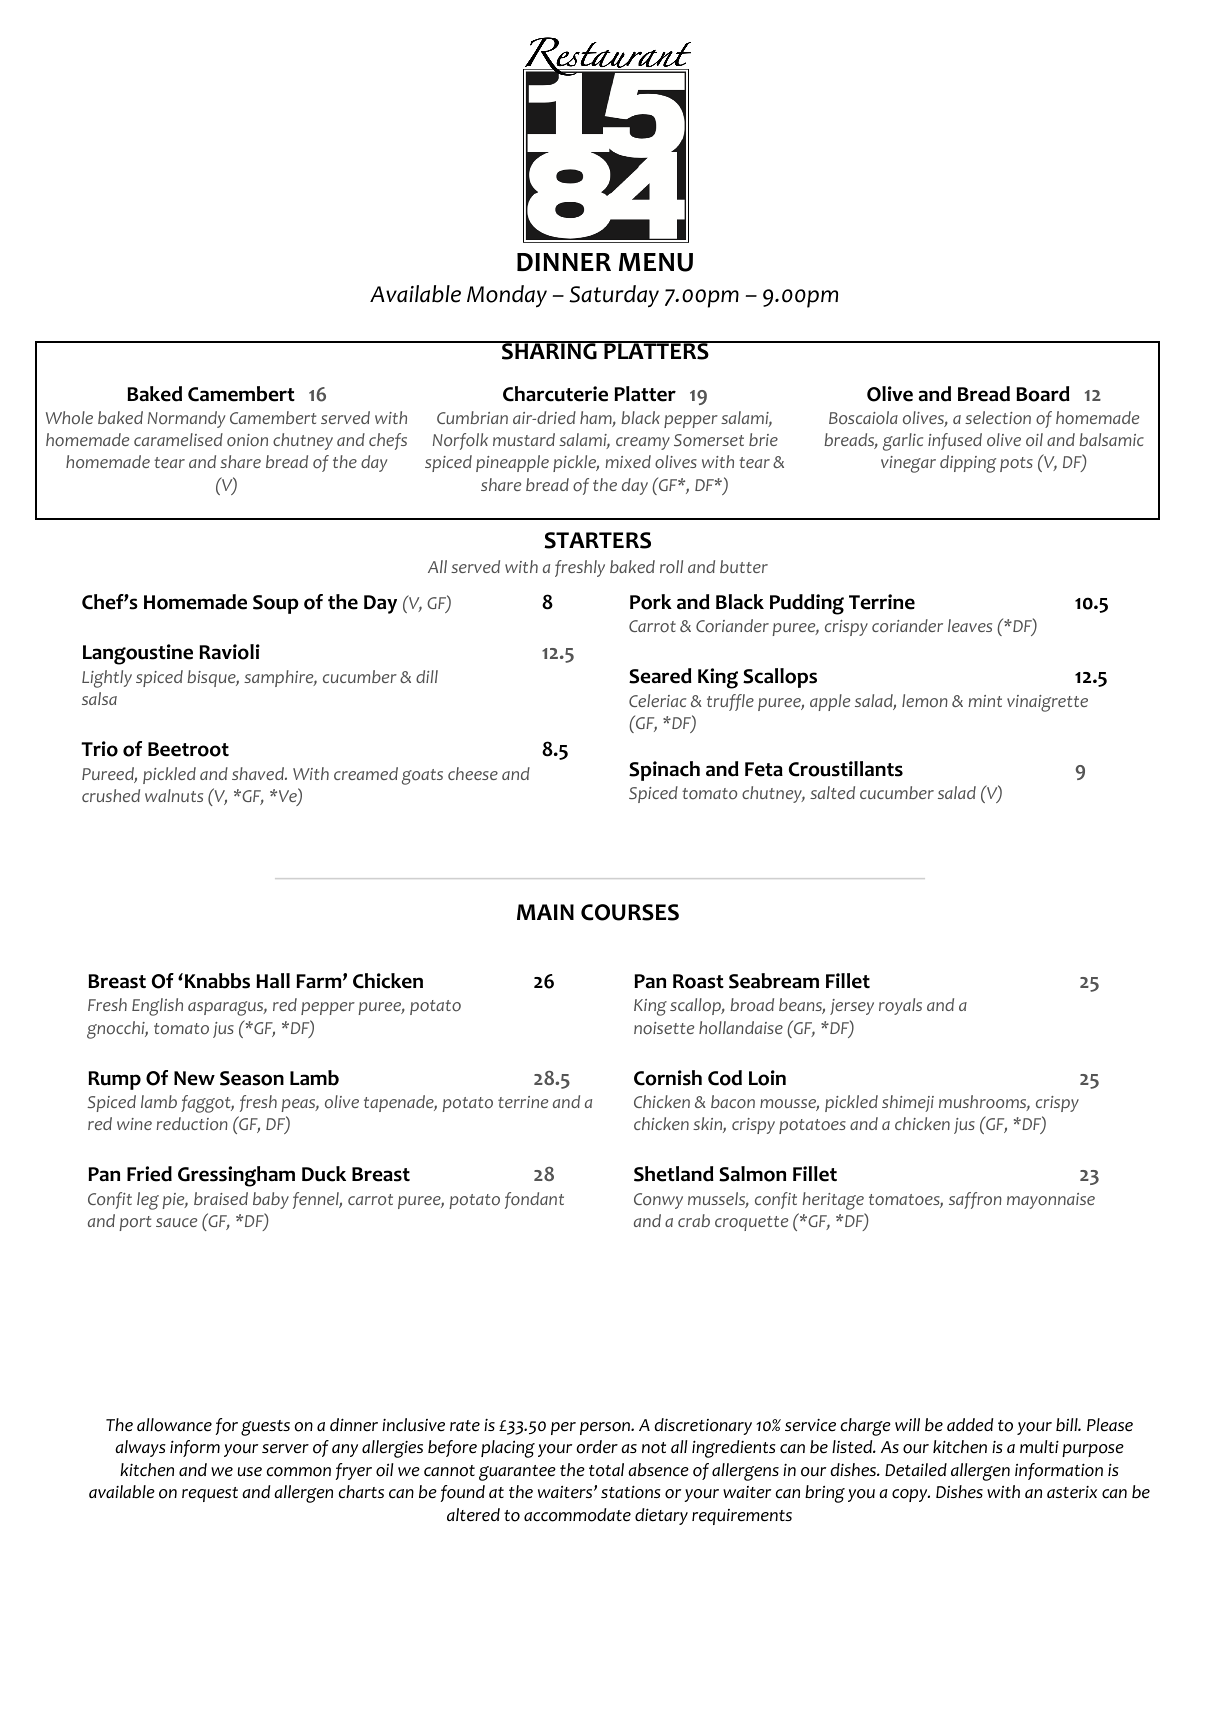  What do you see at coordinates (985, 701) in the screenshot?
I see `mint` at bounding box center [985, 701].
